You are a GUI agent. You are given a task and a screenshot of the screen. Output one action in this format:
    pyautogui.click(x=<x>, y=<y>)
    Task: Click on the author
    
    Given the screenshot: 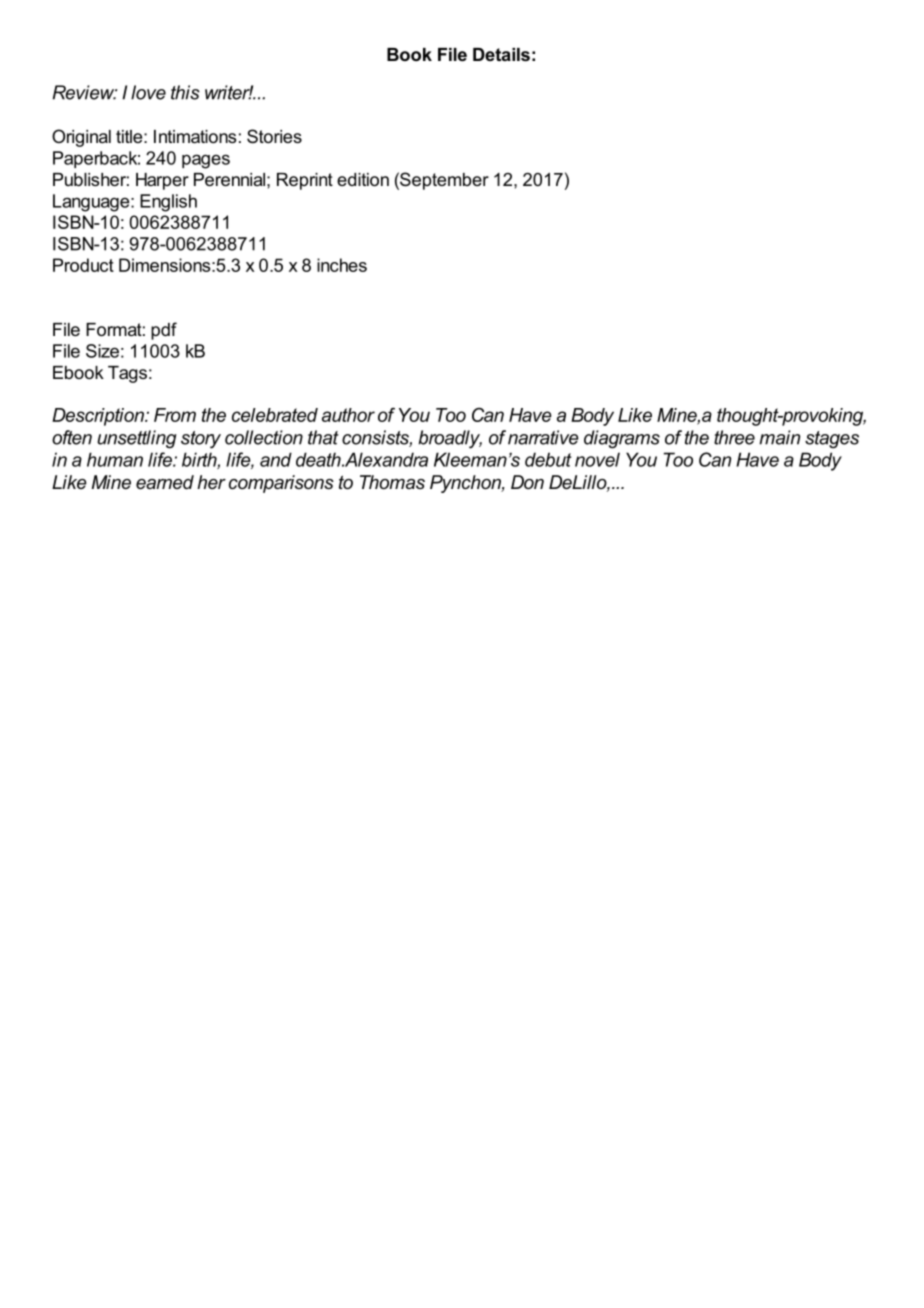 What is the action you would take?
    pyautogui.click(x=348, y=415)
